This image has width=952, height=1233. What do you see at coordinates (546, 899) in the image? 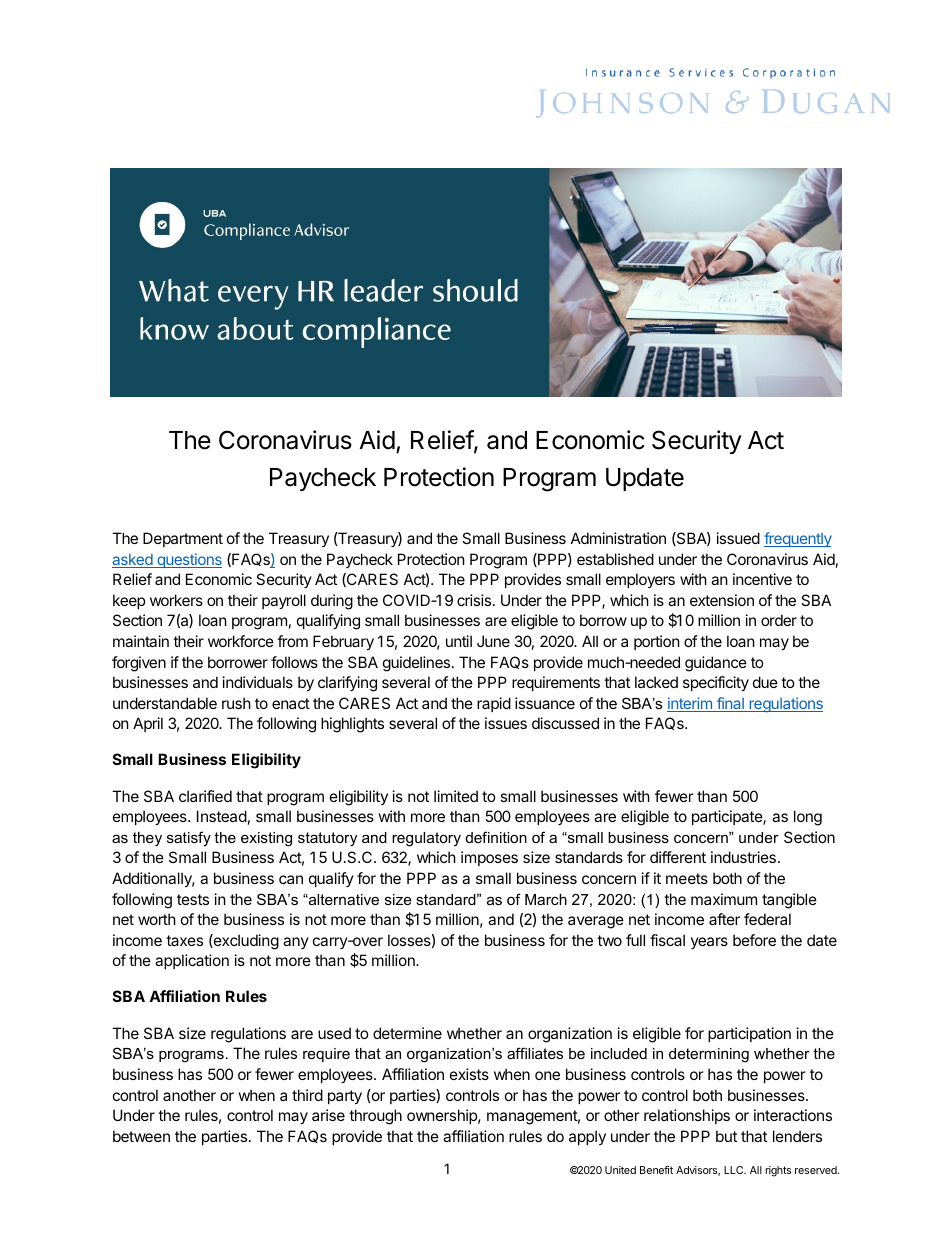
I see `March` at bounding box center [546, 899].
